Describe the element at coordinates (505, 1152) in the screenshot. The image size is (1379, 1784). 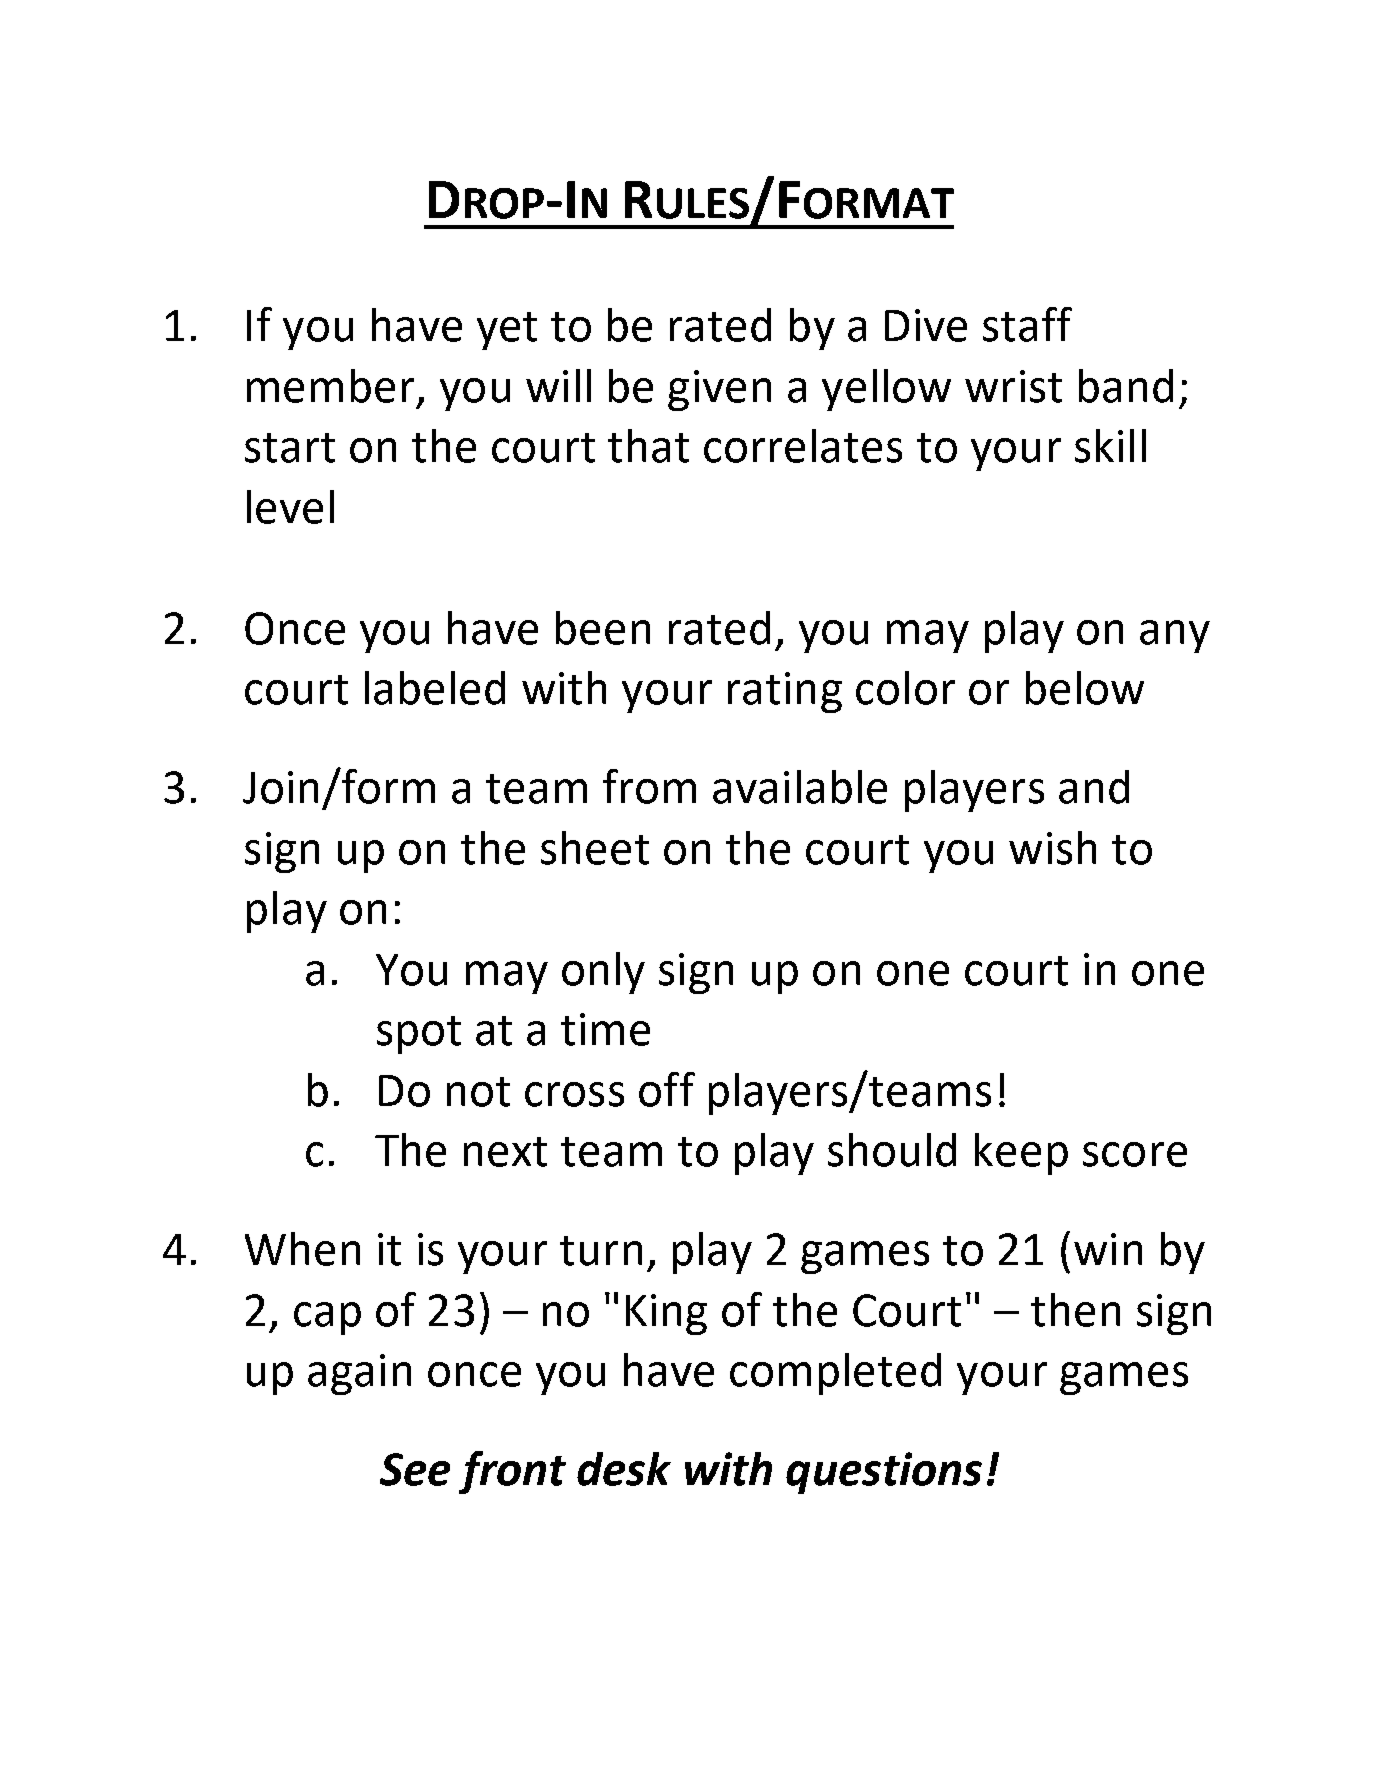
I see `next` at that location.
